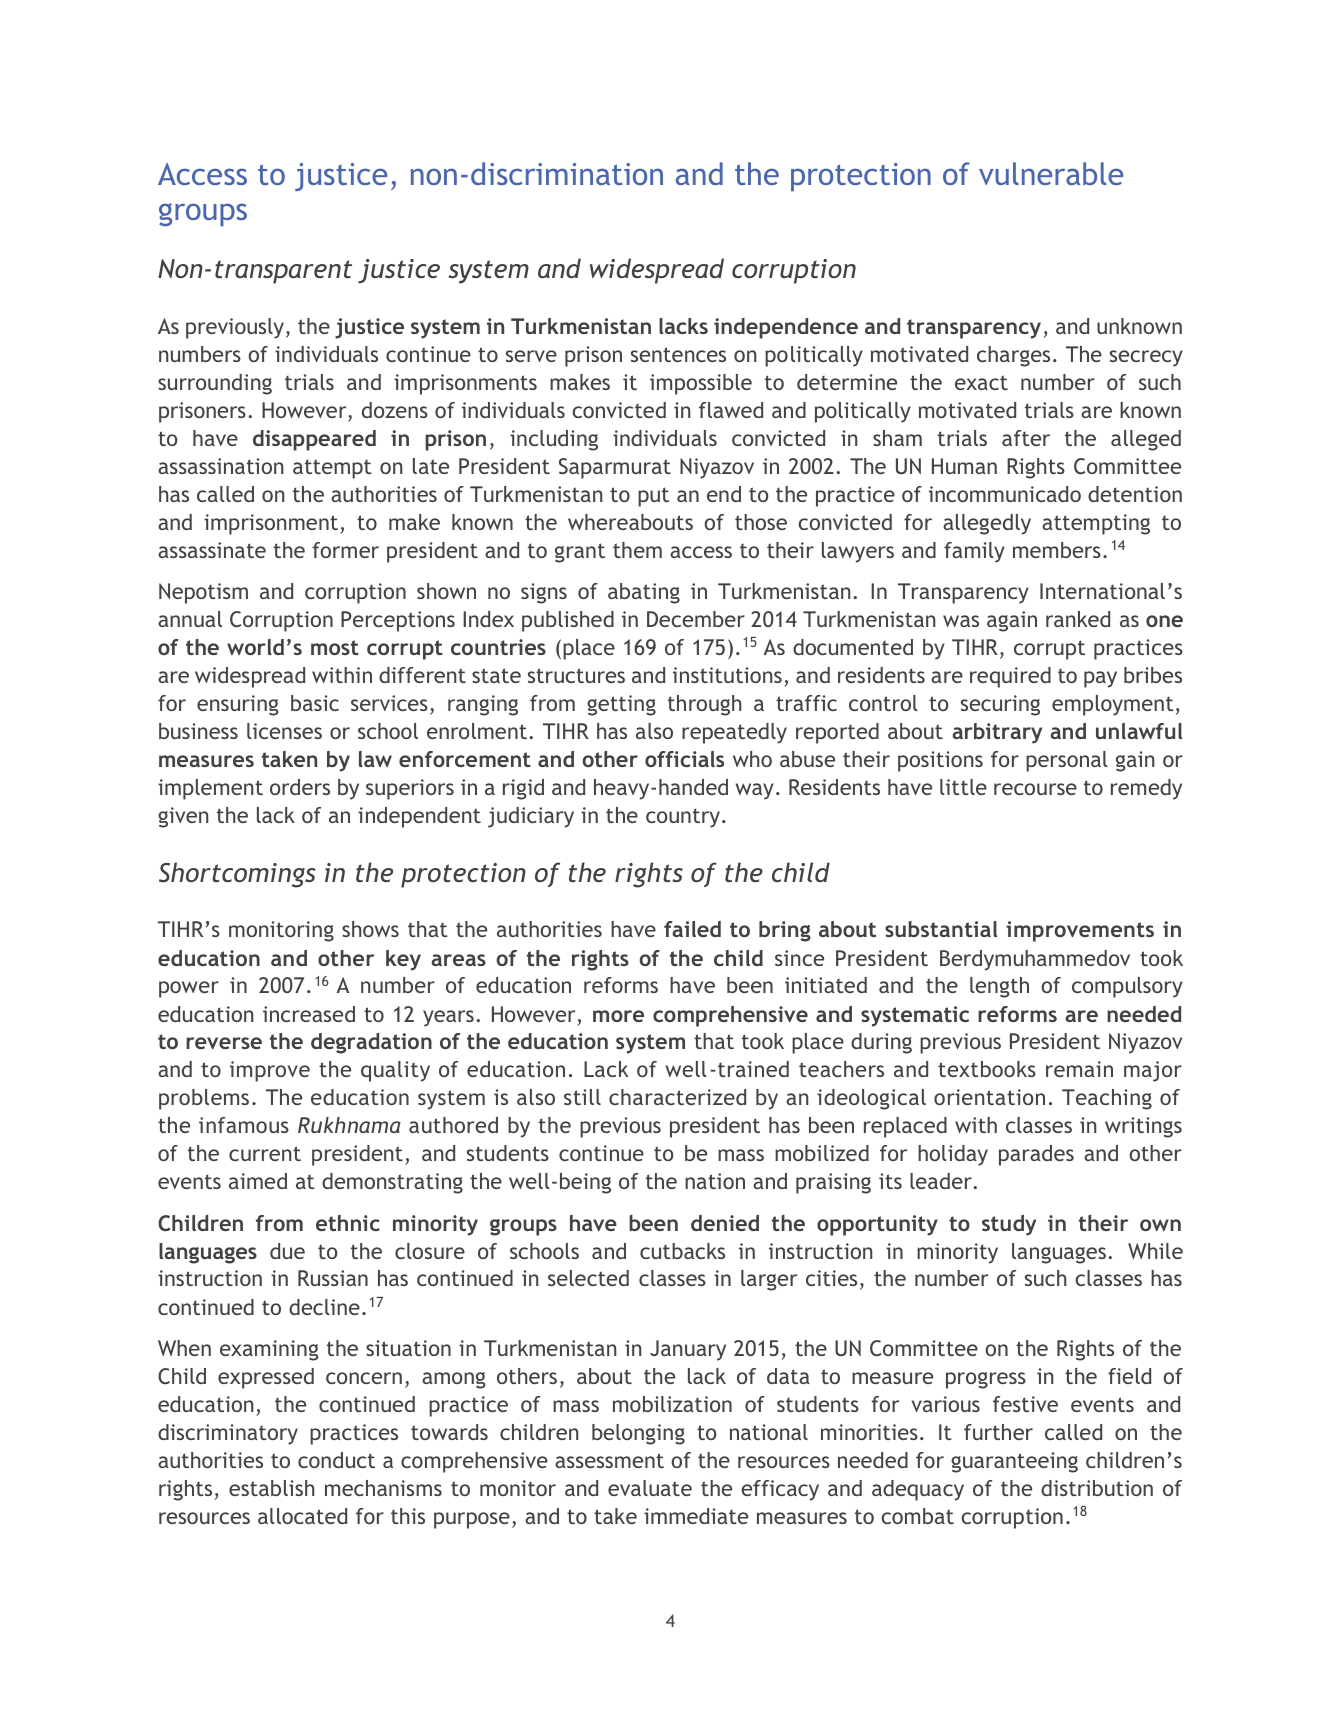  I want to click on vulnerable, so click(1051, 173).
